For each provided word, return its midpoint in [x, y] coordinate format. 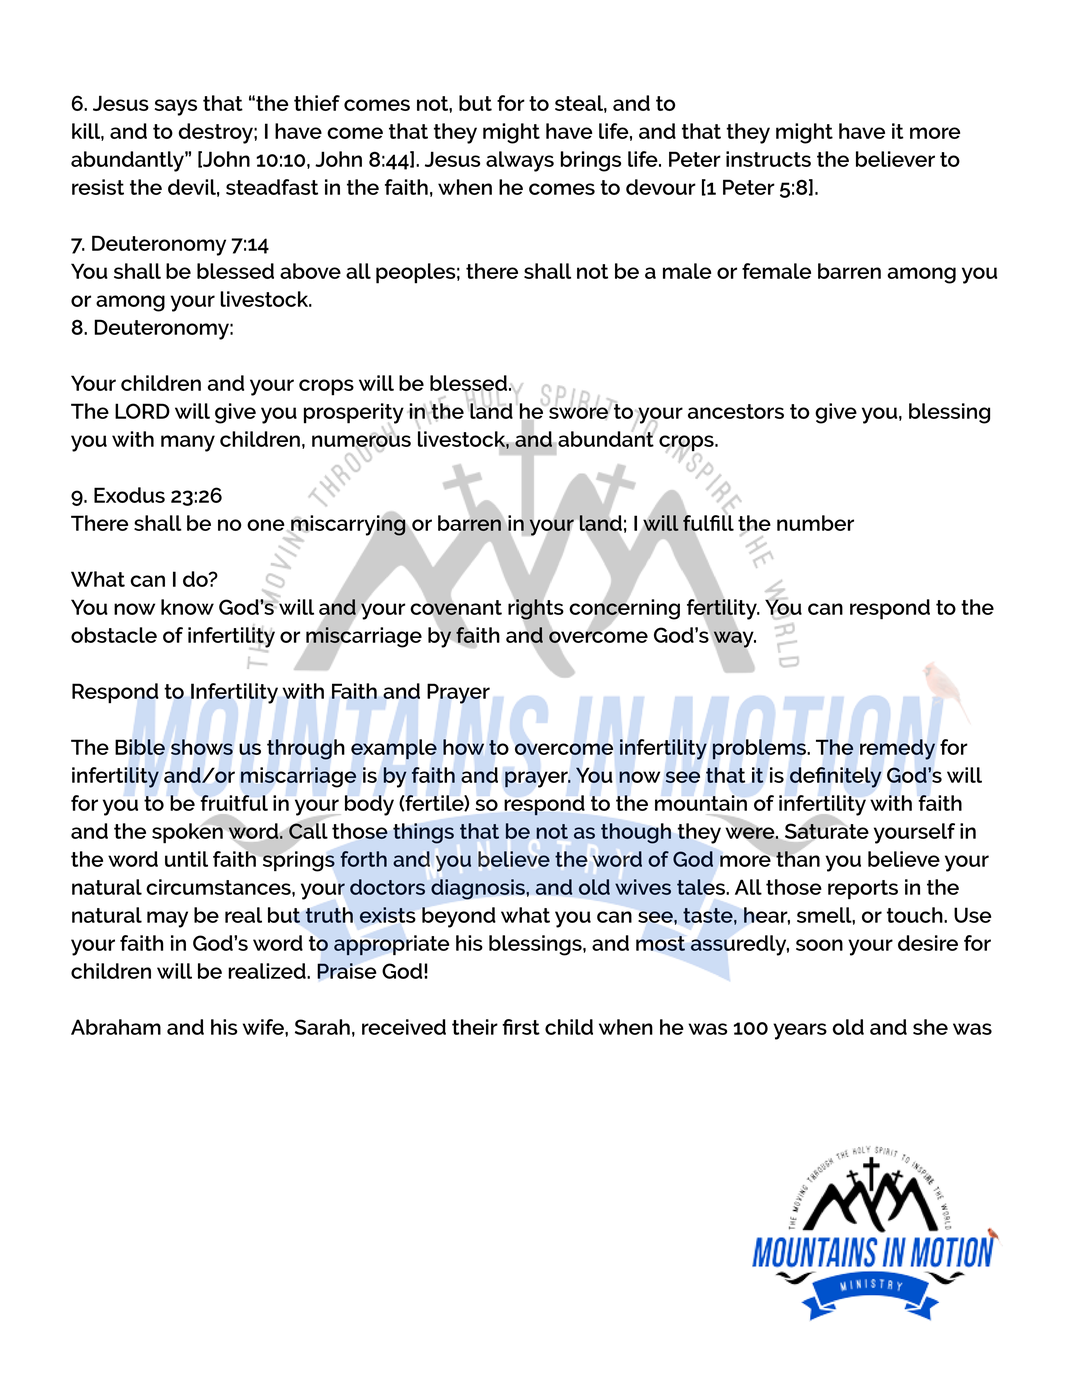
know [187, 607]
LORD [142, 411]
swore [579, 412]
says [176, 107]
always [520, 161]
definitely [835, 777]
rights [536, 609]
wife [264, 1027]
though [636, 833]
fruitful [234, 803]
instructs [768, 159]
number [815, 523]
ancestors [736, 411]
